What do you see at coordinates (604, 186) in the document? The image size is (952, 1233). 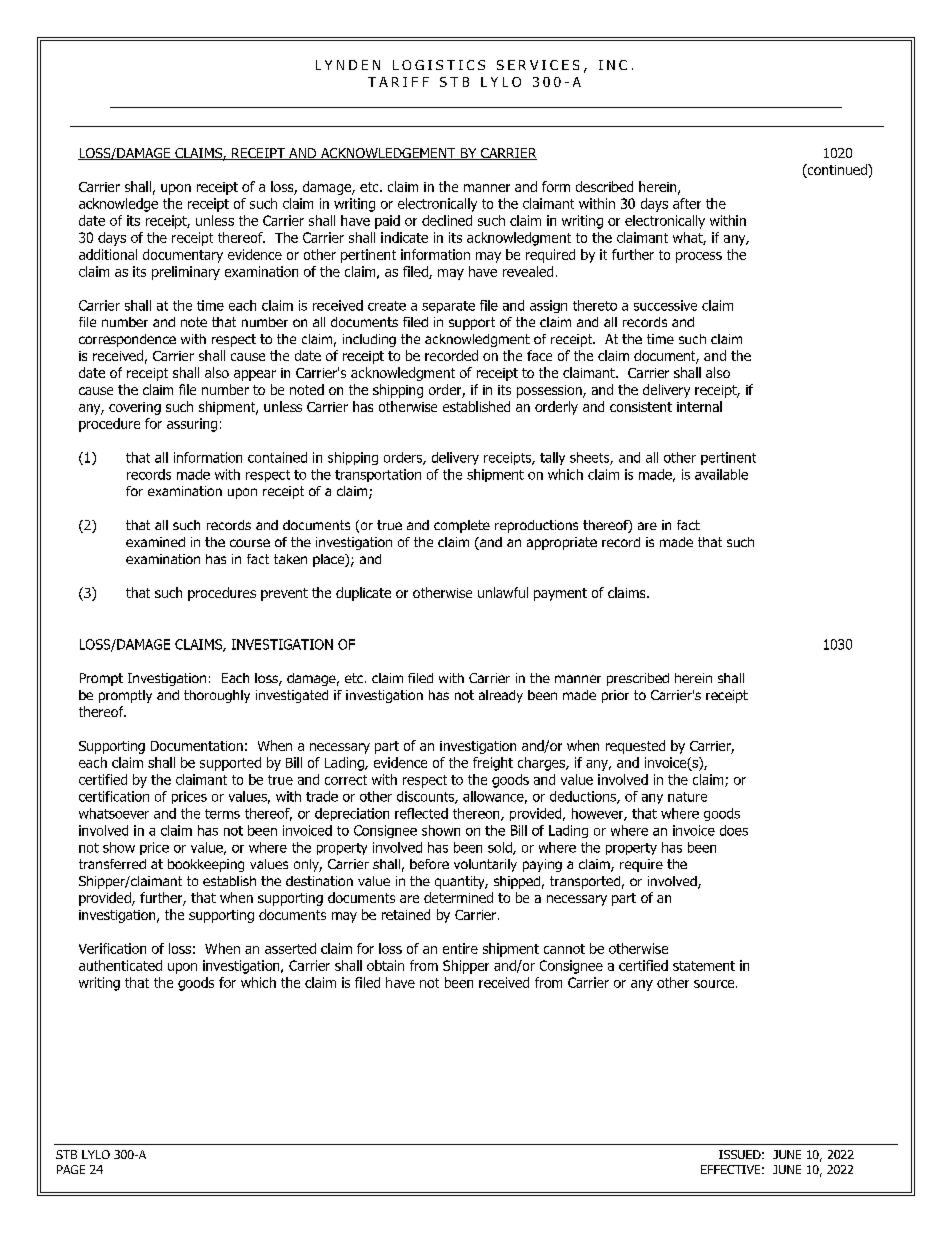 I see `described` at bounding box center [604, 186].
